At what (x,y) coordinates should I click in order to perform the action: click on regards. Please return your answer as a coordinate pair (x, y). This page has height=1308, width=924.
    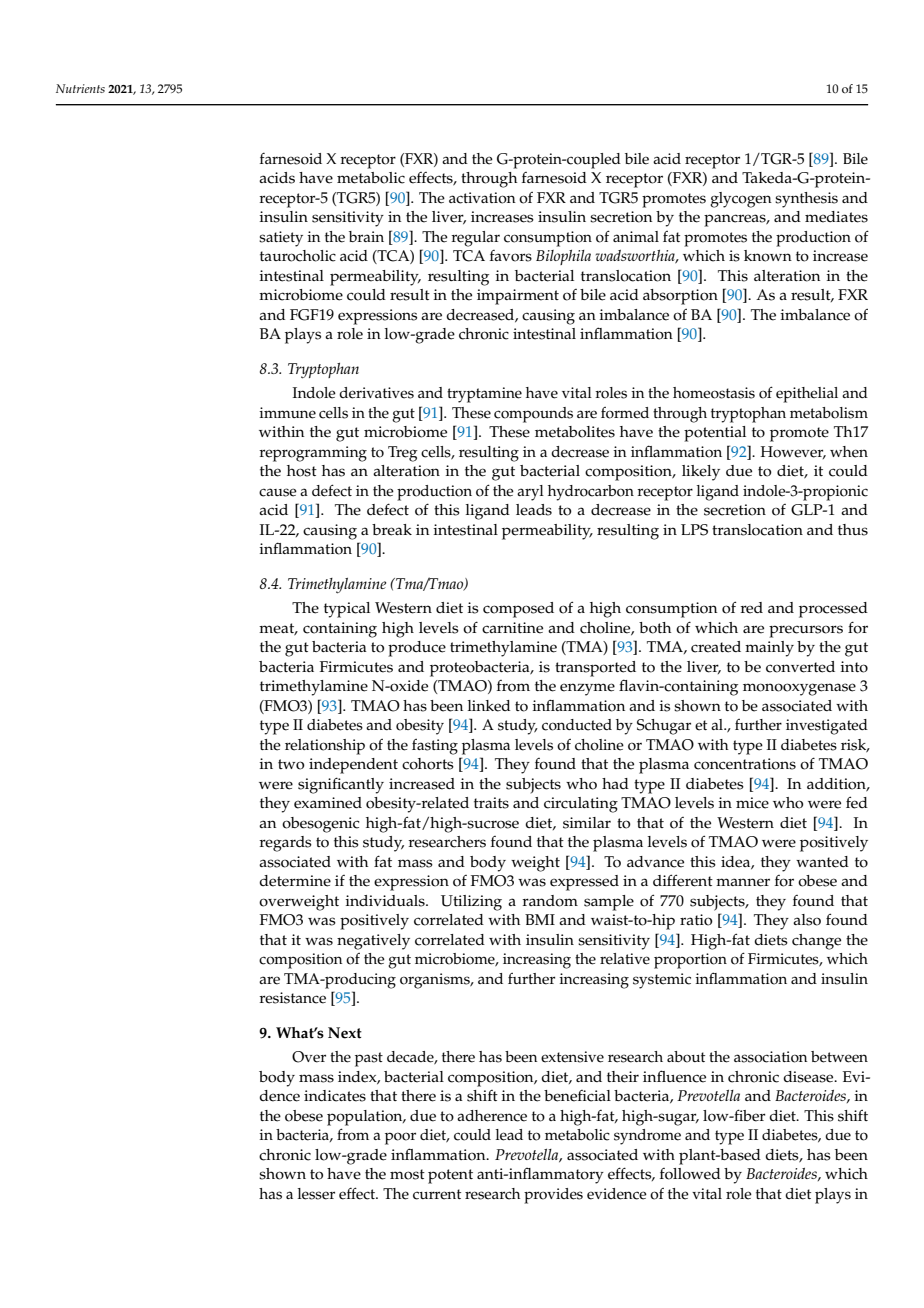
    Looking at the image, I should click on (285, 844).
